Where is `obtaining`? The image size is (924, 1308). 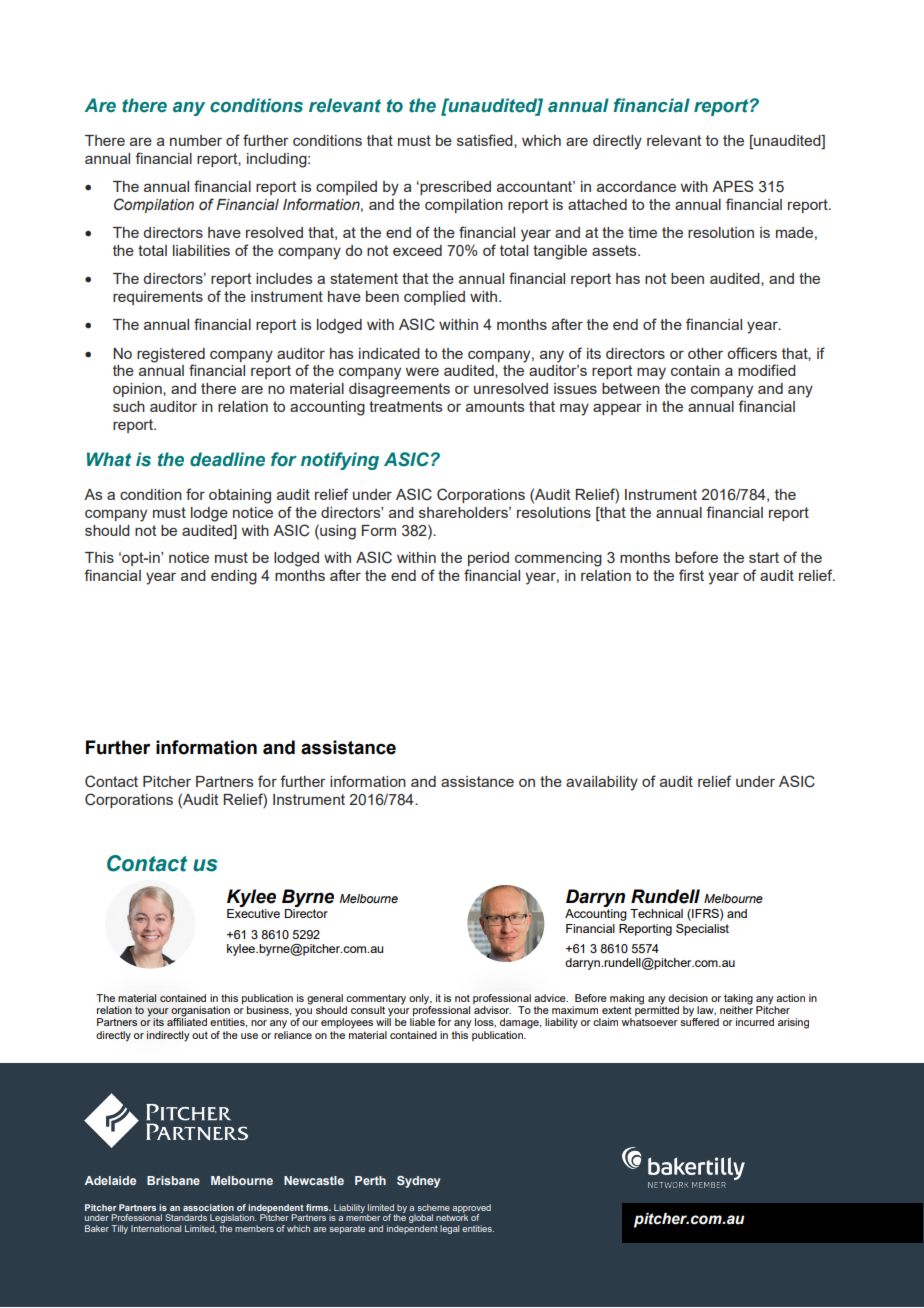 obtaining is located at coordinates (240, 496).
